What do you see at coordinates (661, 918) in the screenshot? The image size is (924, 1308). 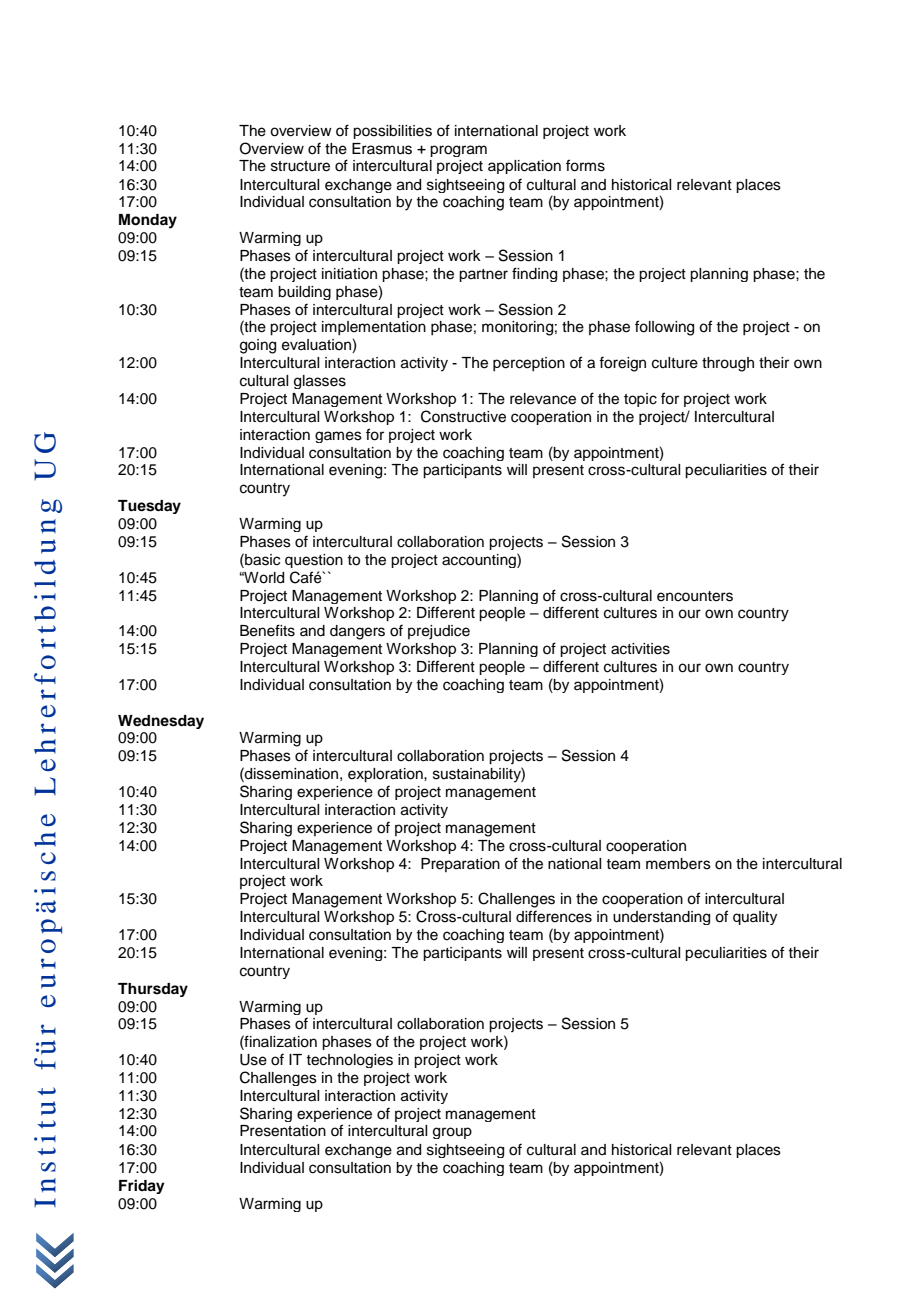 I see `understanding` at bounding box center [661, 918].
